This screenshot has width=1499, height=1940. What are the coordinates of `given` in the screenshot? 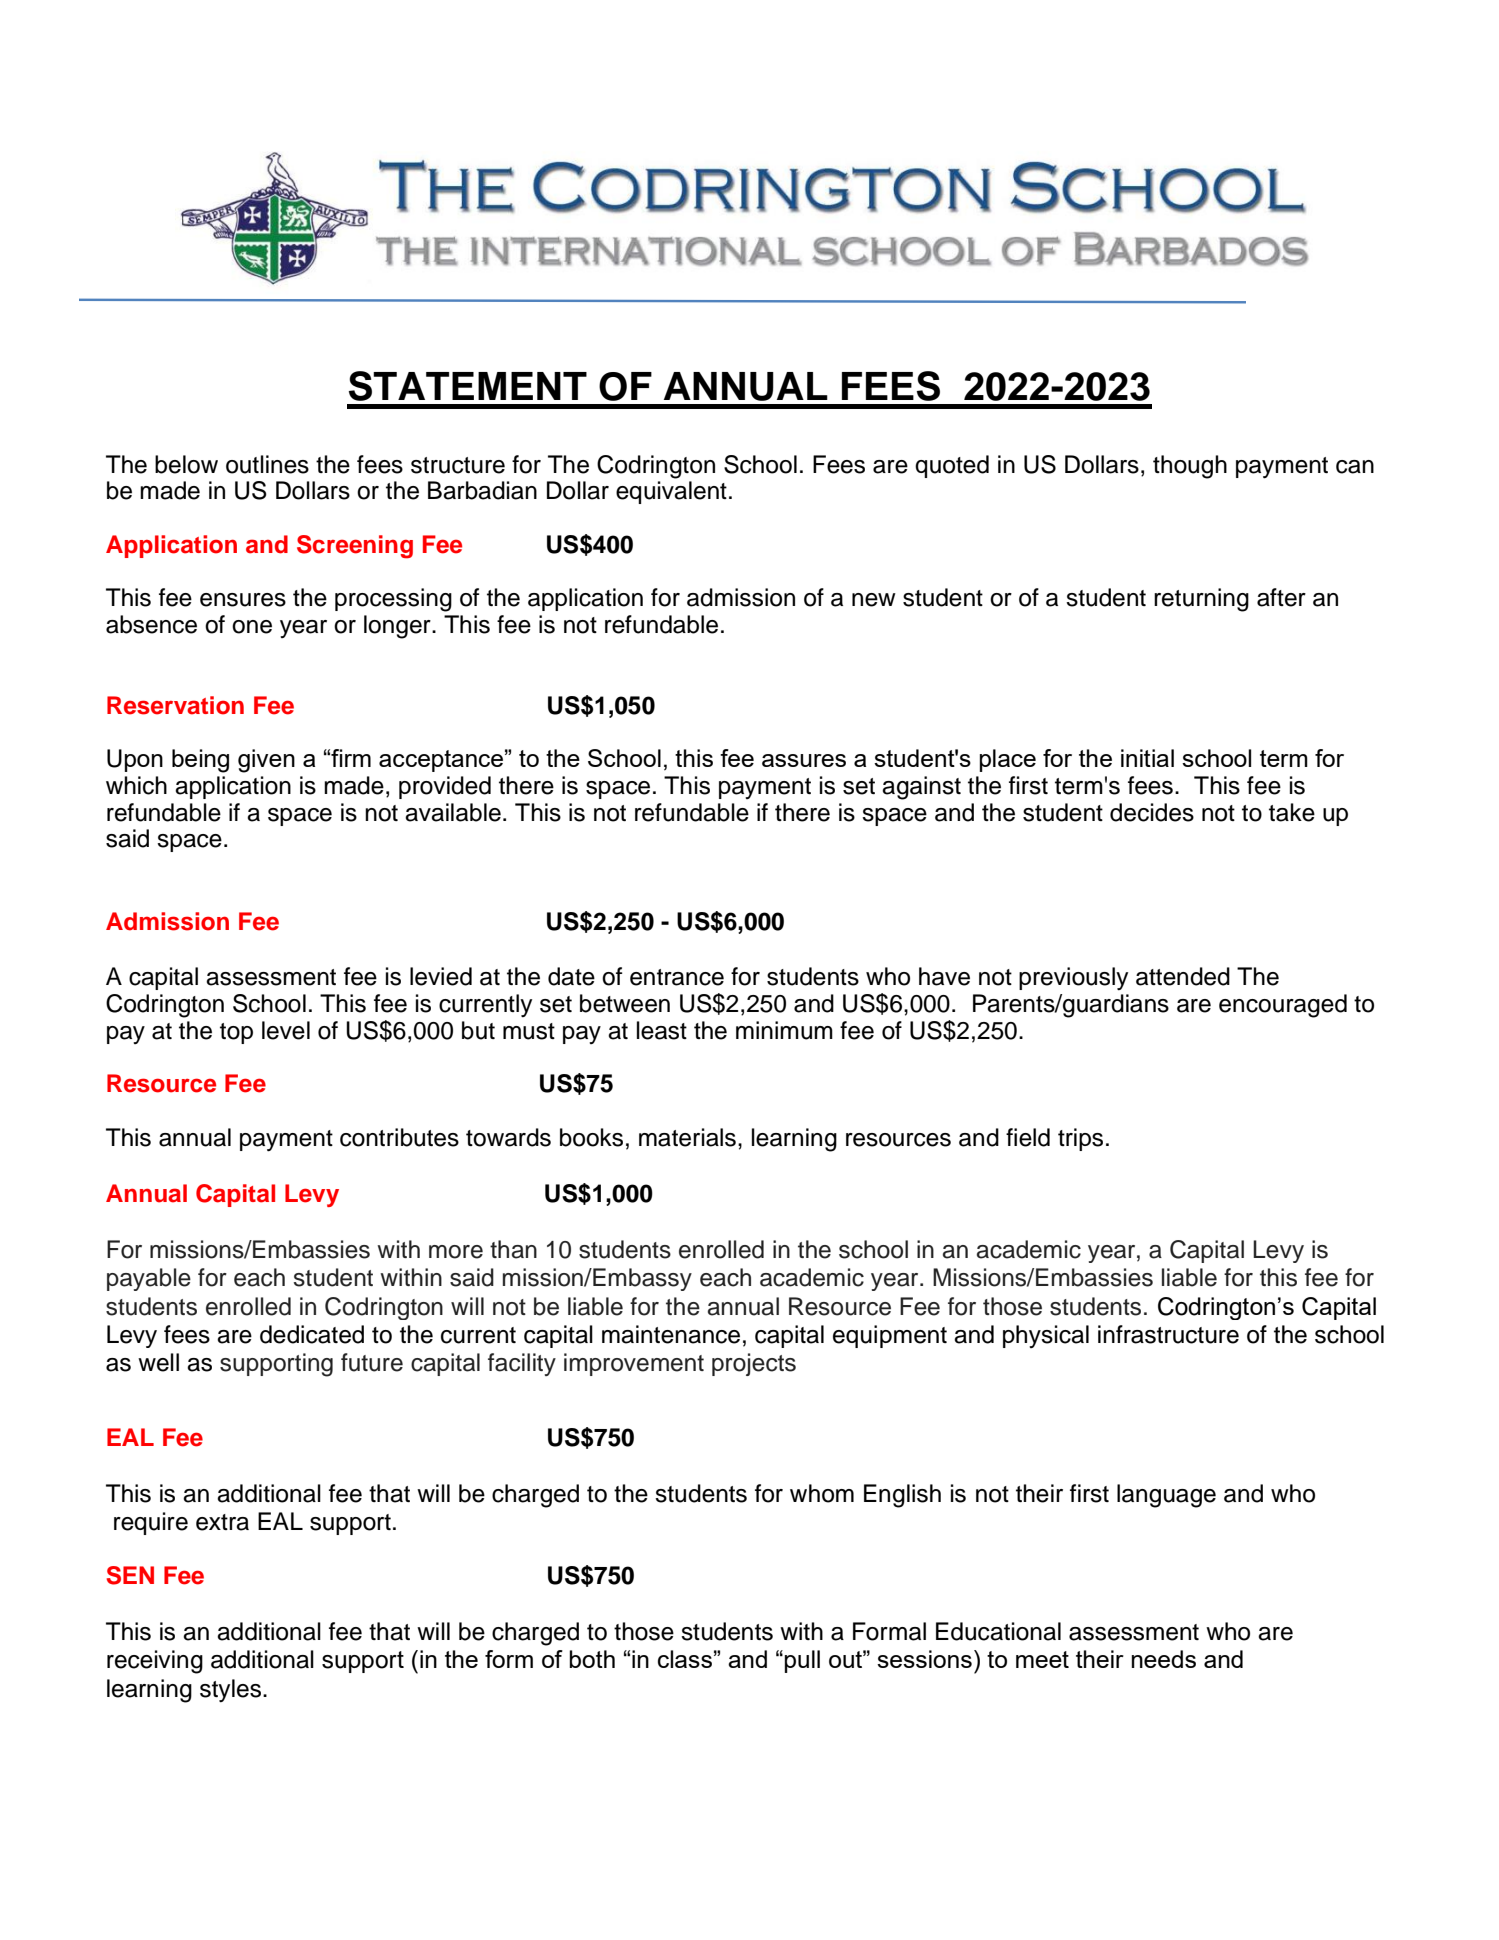 It's located at (266, 761).
